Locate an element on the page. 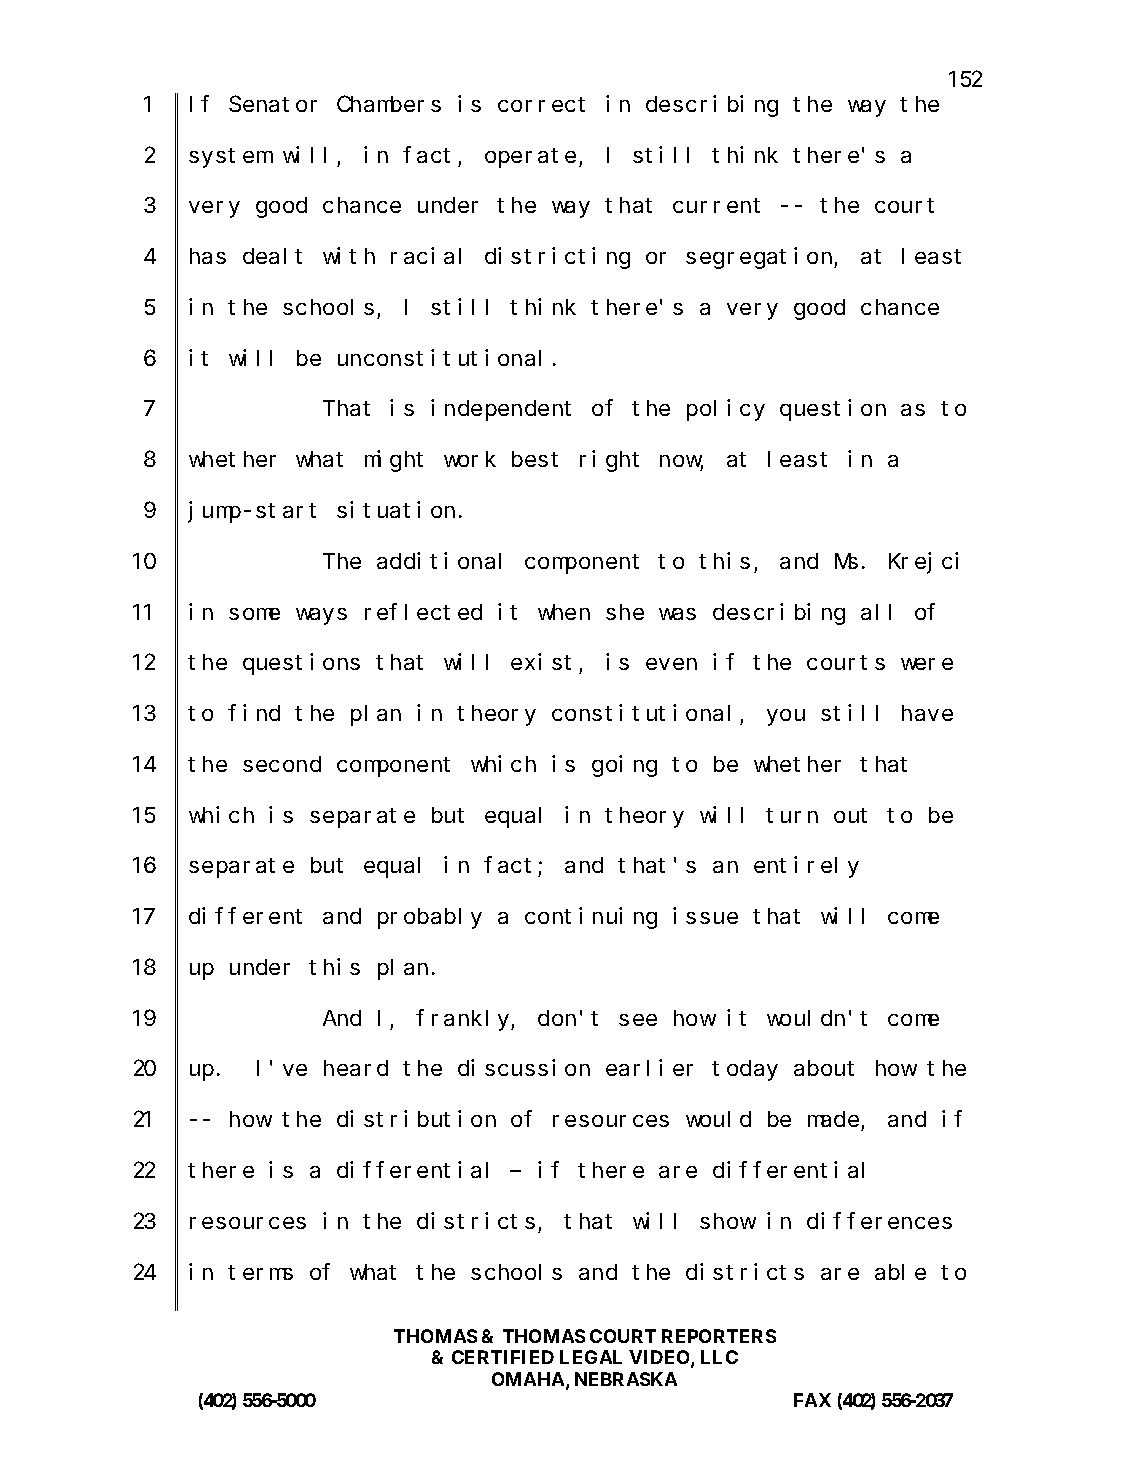 The width and height of the document is (1143, 1479). LEGAL is located at coordinates (591, 1357).
